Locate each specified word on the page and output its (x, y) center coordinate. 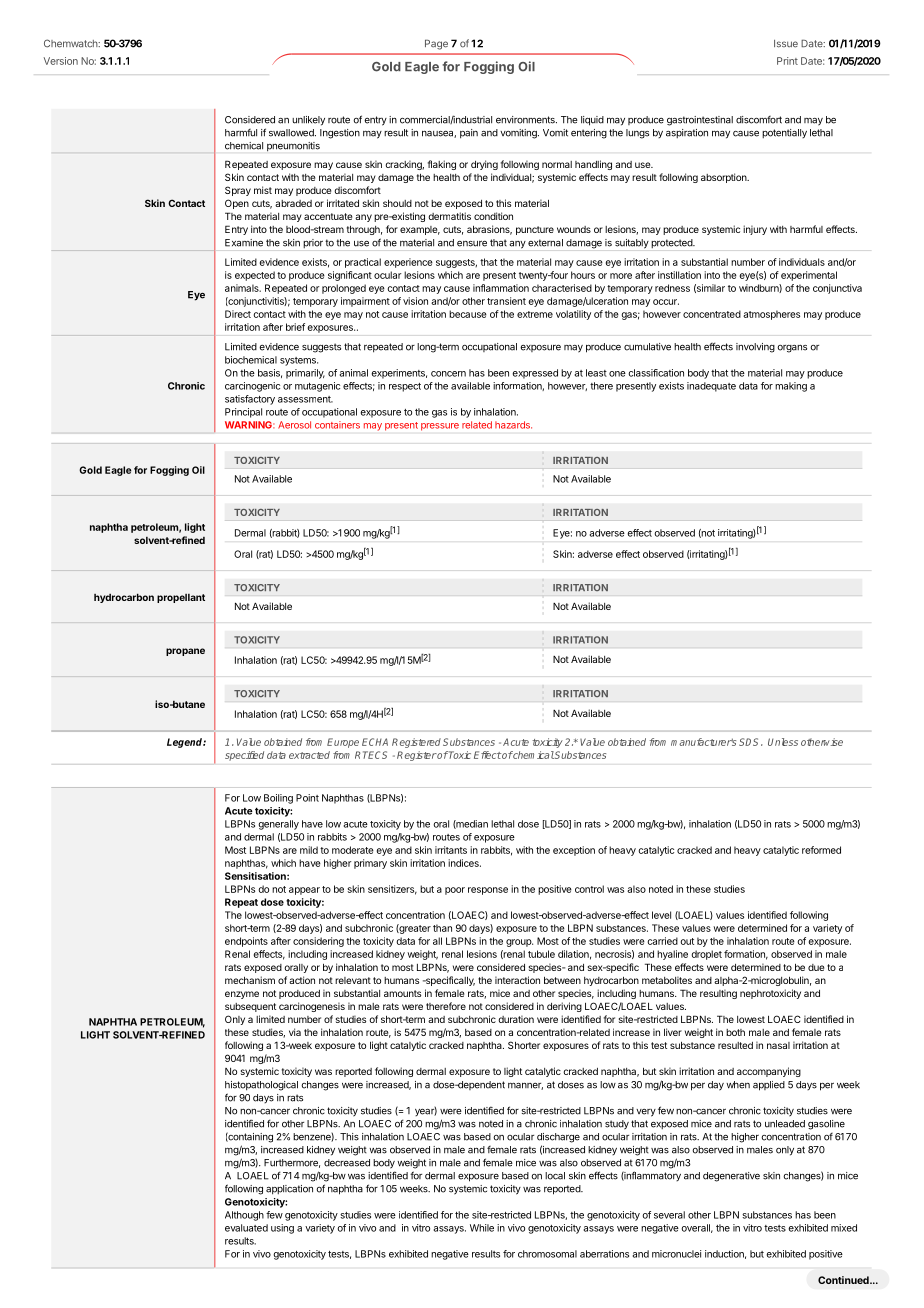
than (442, 928)
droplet (707, 955)
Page (436, 44)
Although (244, 1216)
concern (448, 374)
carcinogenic (252, 387)
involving (755, 348)
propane (185, 652)
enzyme (242, 995)
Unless (783, 742)
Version (61, 61)
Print (787, 61)
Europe (343, 743)
